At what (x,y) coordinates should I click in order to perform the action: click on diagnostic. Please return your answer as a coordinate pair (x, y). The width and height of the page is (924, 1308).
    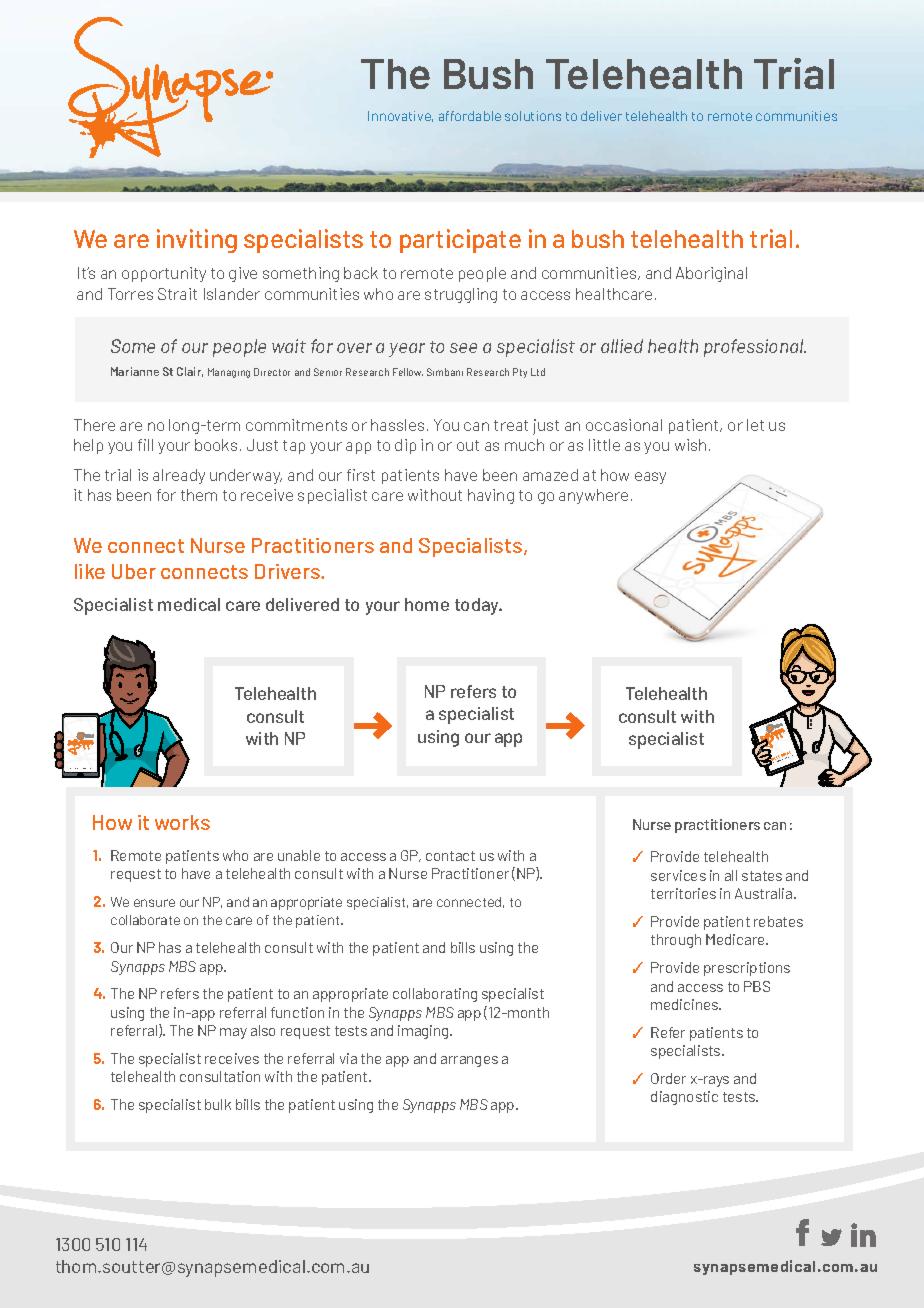
    Looking at the image, I should click on (684, 1098).
